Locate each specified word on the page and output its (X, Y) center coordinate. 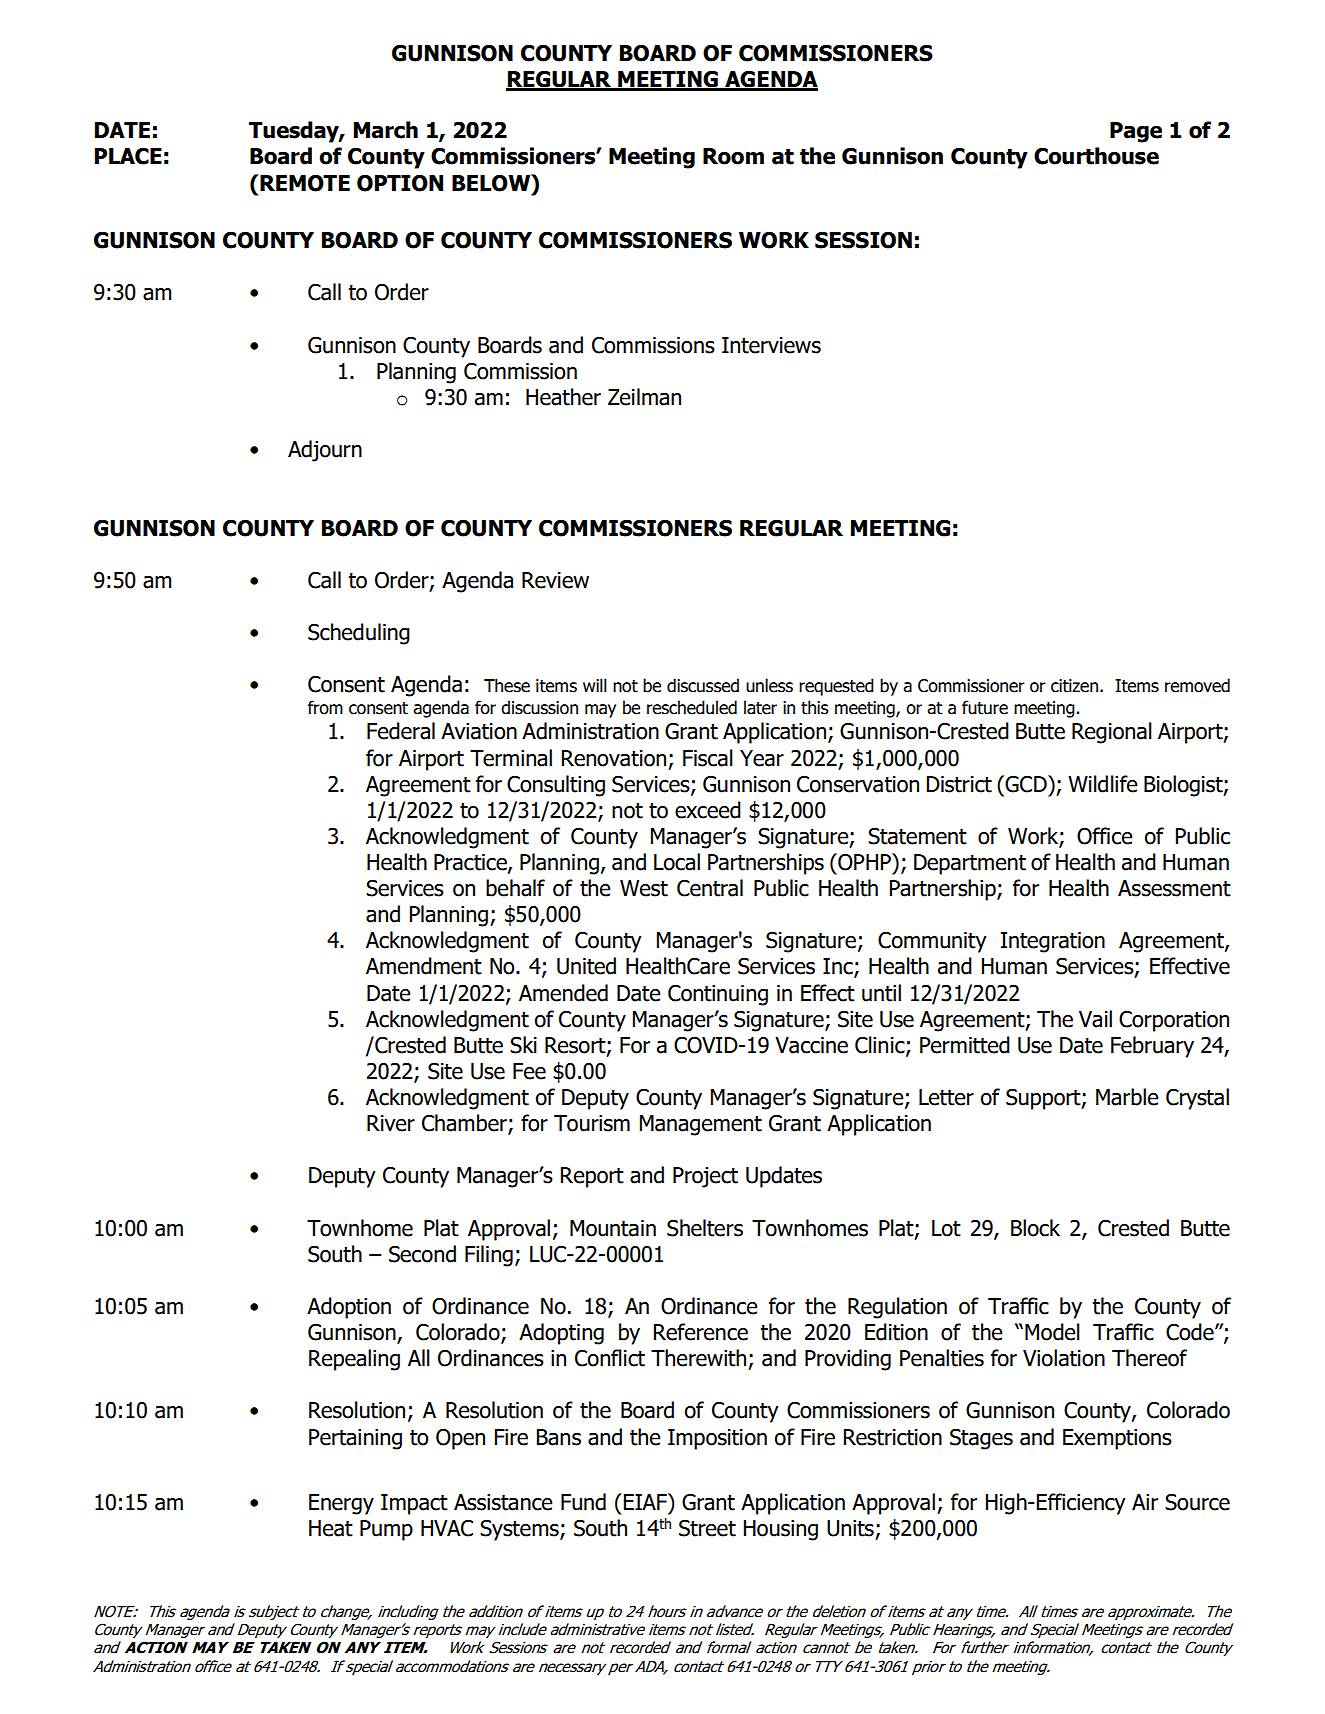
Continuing (718, 995)
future (985, 707)
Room (733, 156)
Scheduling (359, 634)
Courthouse (1096, 156)
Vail (1095, 1019)
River (391, 1123)
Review (555, 580)
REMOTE (305, 183)
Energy (341, 1504)
